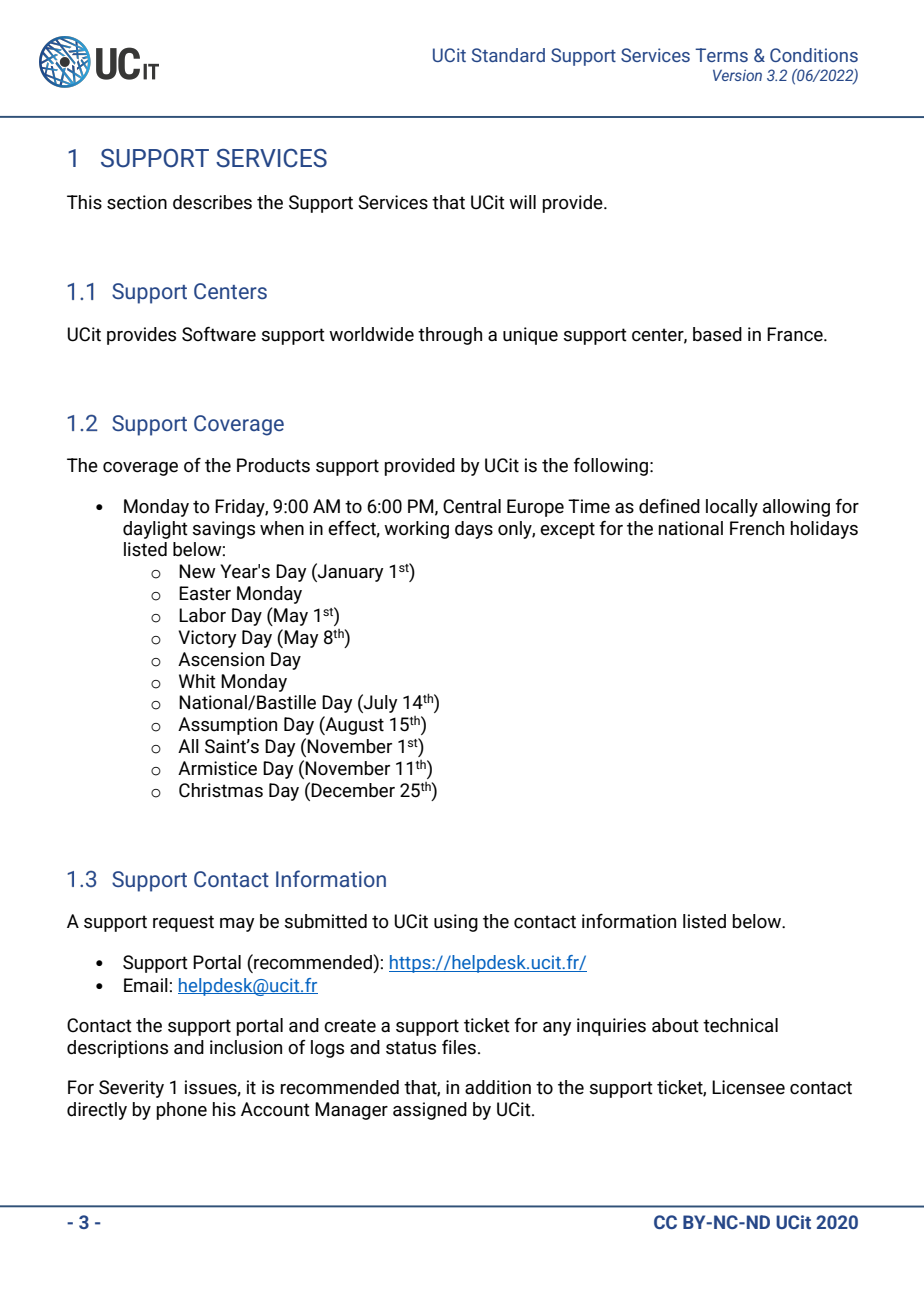  What do you see at coordinates (508, 55) in the image?
I see `Standard` at bounding box center [508, 55].
